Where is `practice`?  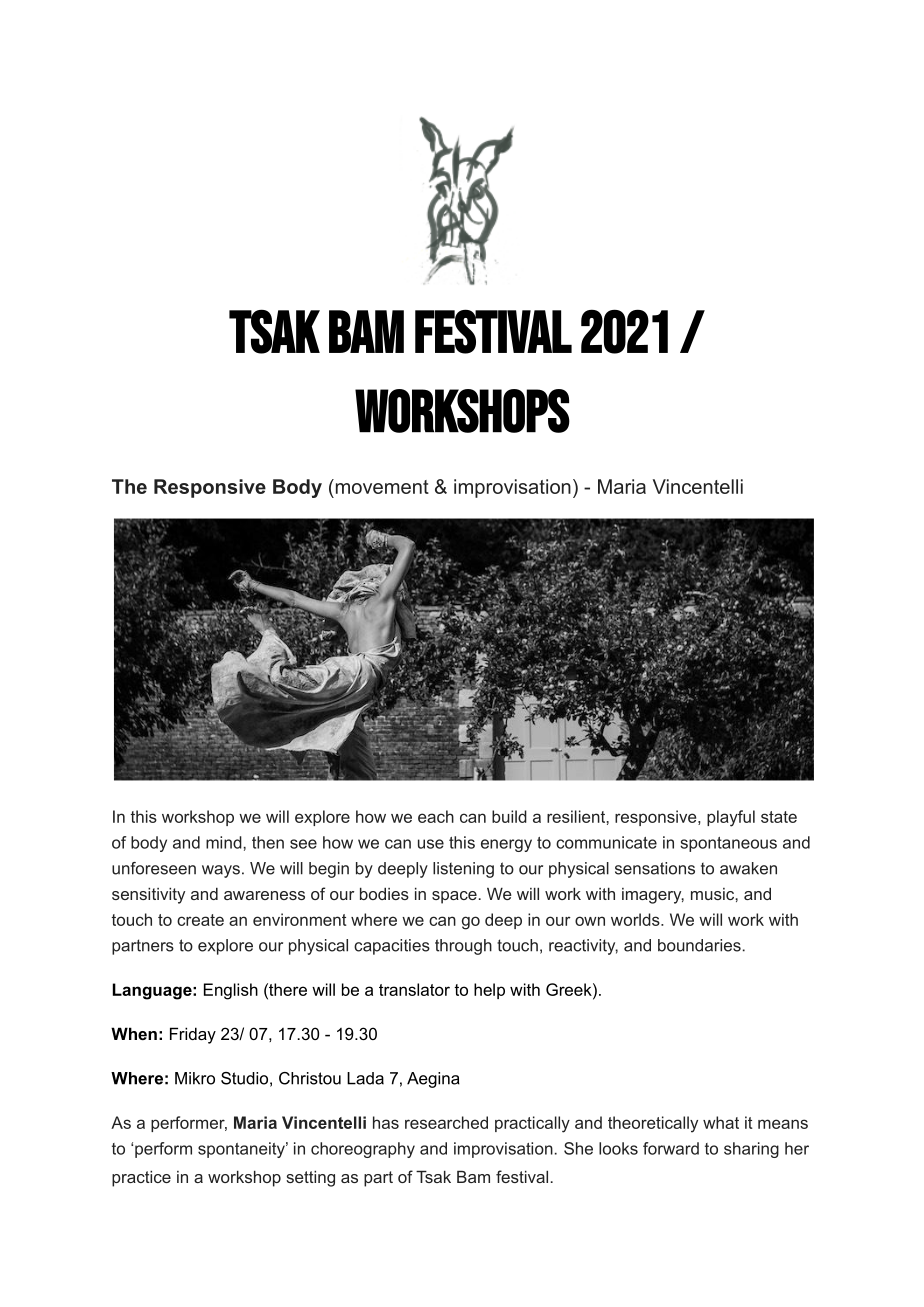 practice is located at coordinates (141, 1178).
